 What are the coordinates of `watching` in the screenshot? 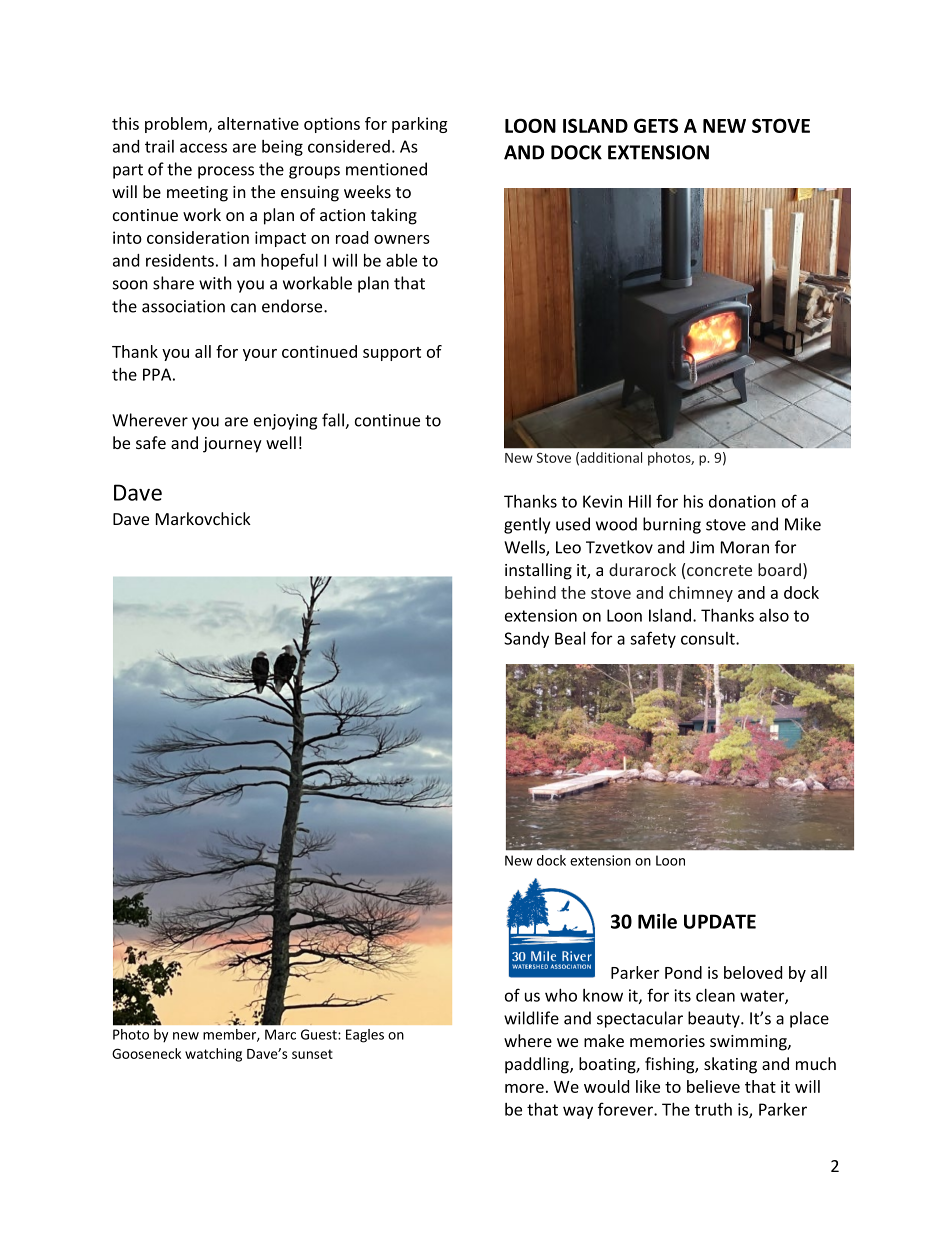 It's located at (213, 1055).
